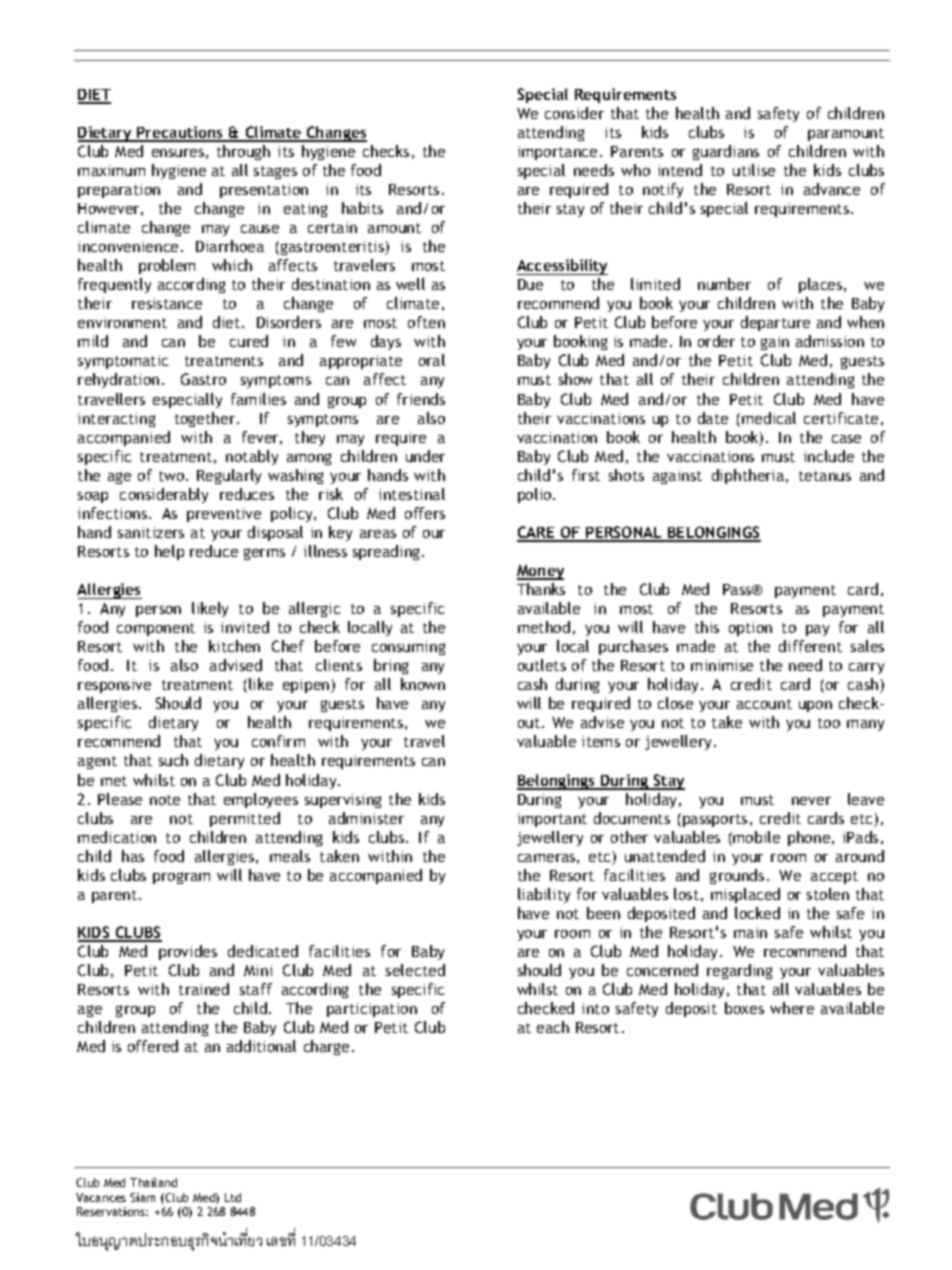 The width and height of the screenshot is (952, 1270). What do you see at coordinates (810, 646) in the screenshot?
I see `different` at bounding box center [810, 646].
